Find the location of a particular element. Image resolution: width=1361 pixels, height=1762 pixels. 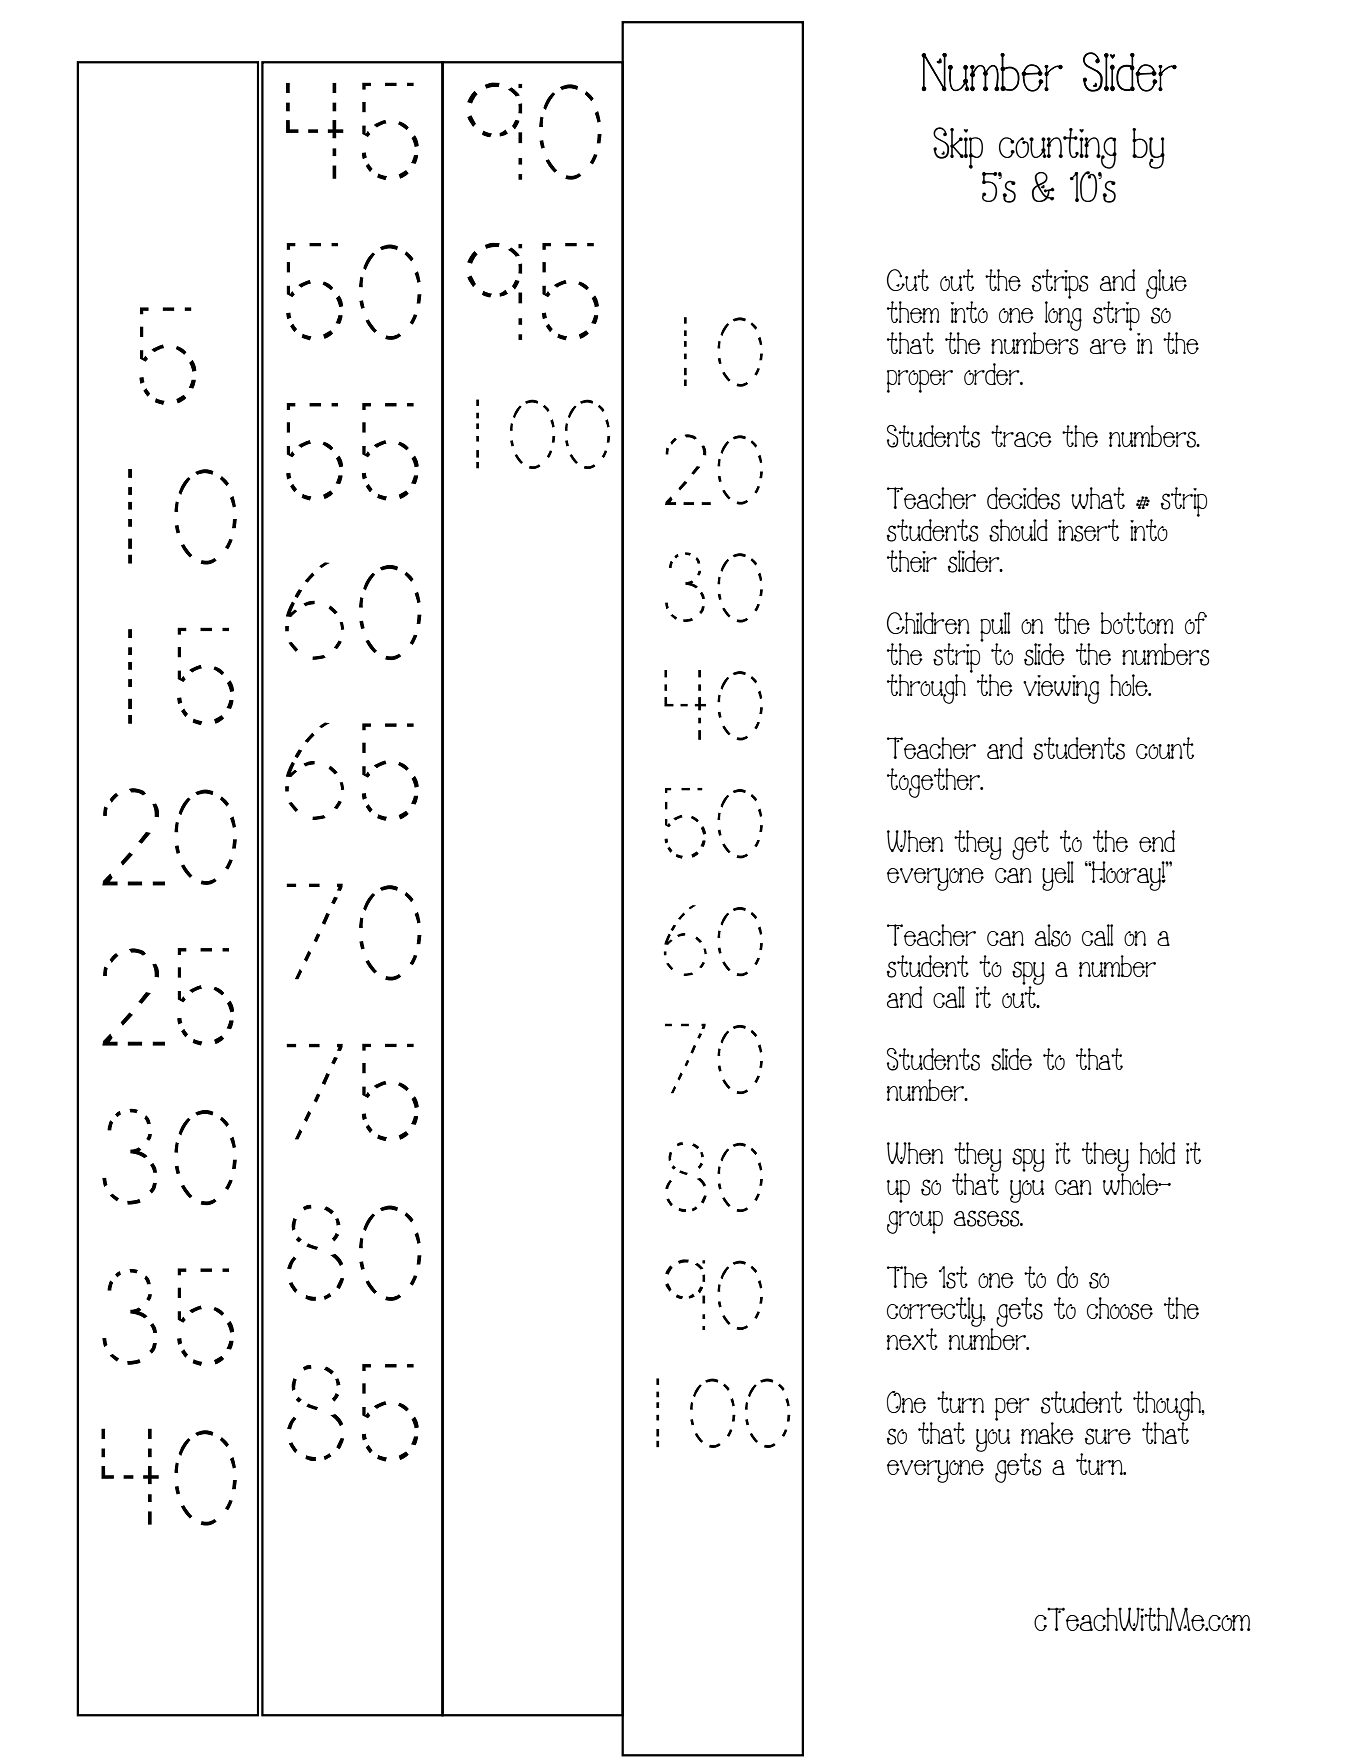

end is located at coordinates (1157, 841).
